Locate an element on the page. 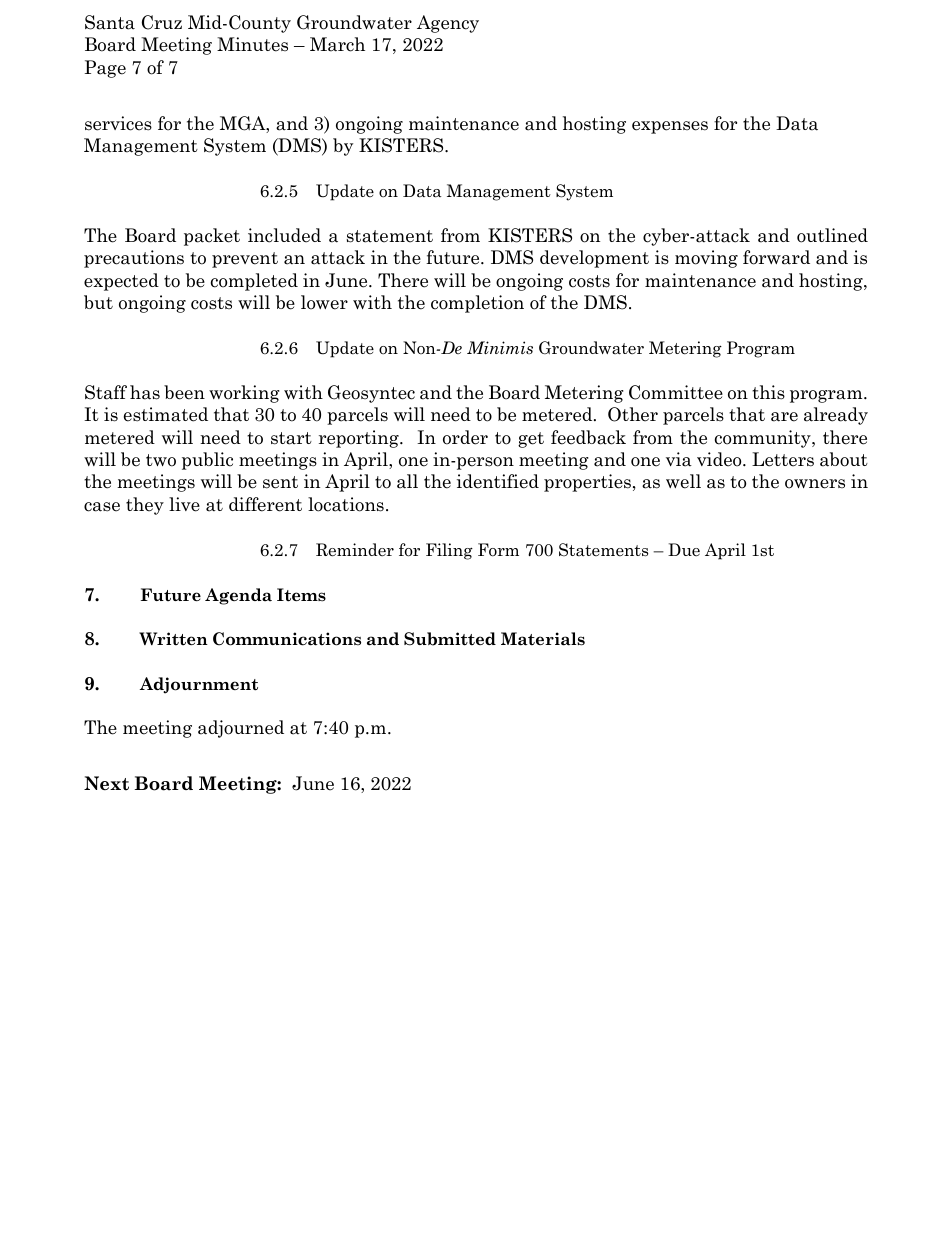 This document has width=952, height=1233. Due is located at coordinates (684, 549).
